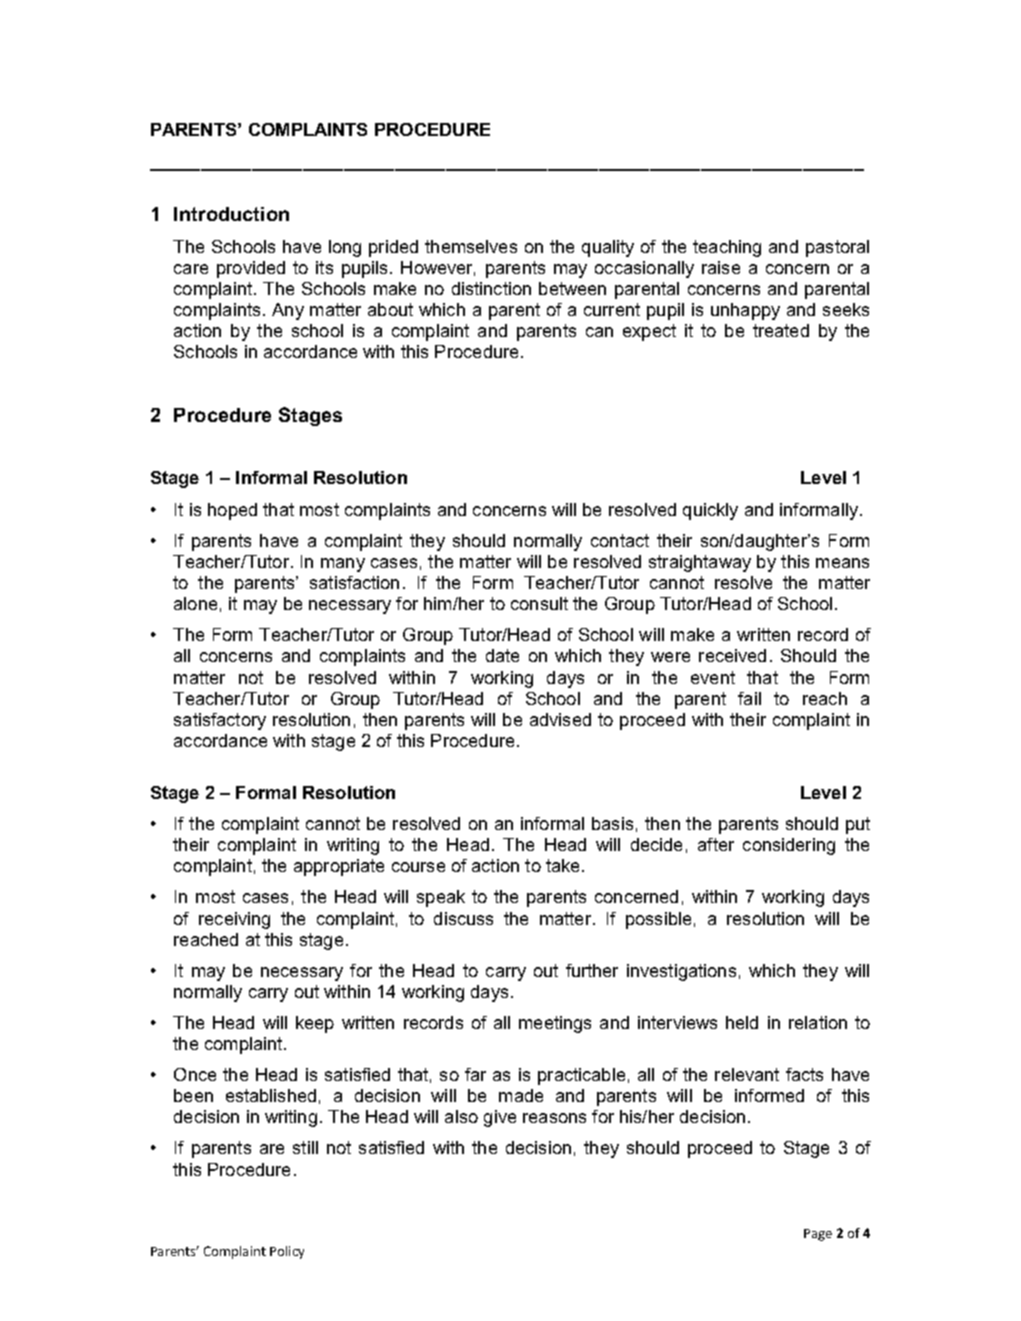 Image resolution: width=1021 pixels, height=1321 pixels. What do you see at coordinates (287, 1252) in the screenshot?
I see `Policy` at bounding box center [287, 1252].
